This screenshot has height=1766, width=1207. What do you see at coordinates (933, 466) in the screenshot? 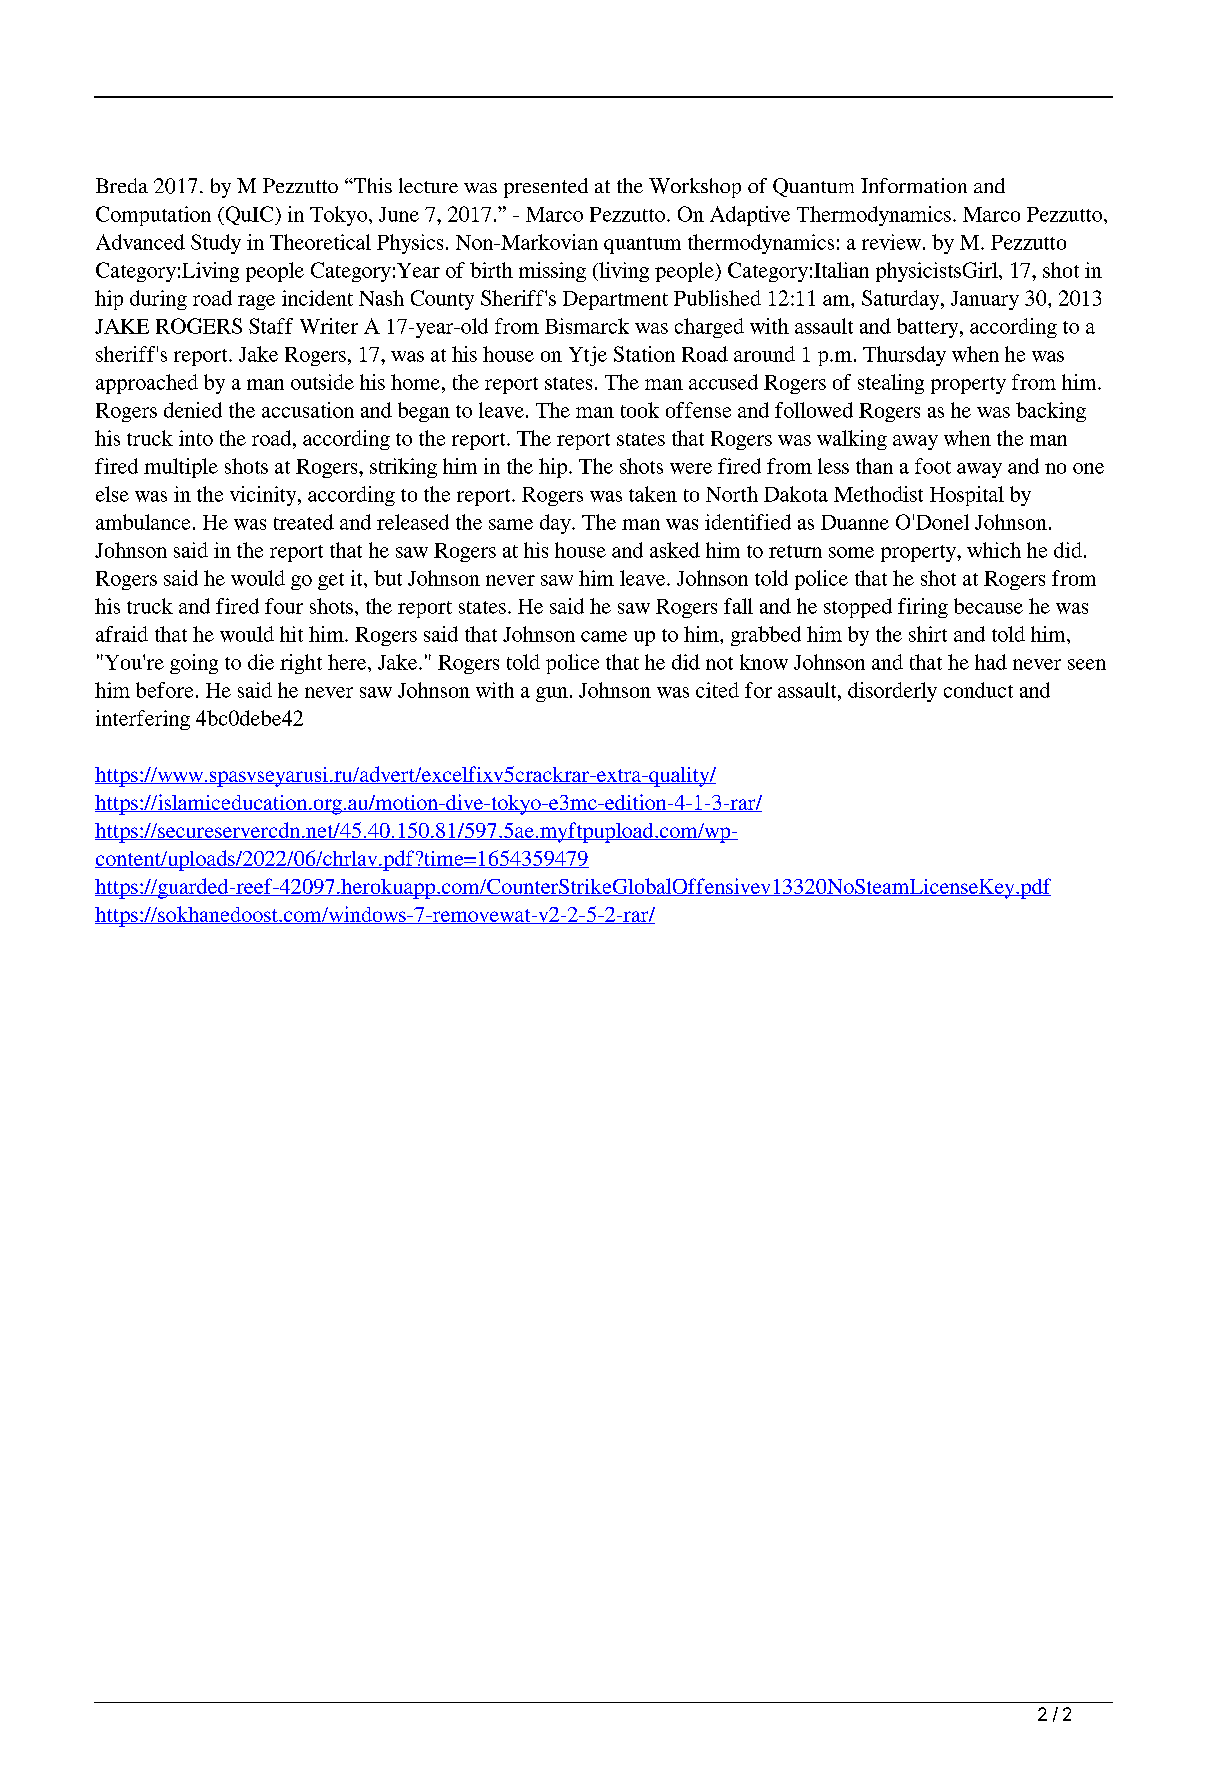
I see `foot` at bounding box center [933, 466].
